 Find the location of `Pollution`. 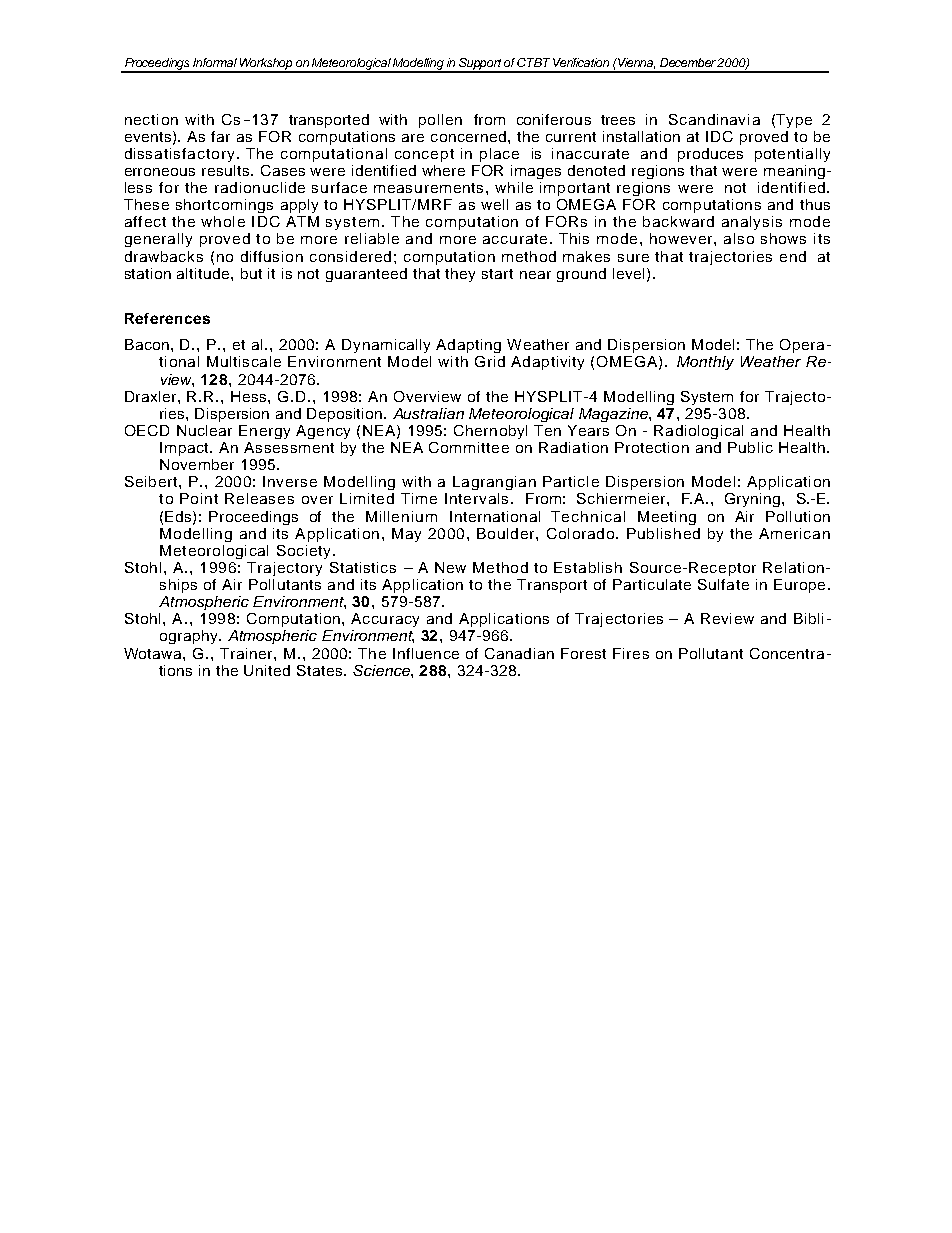

Pollution is located at coordinates (798, 516).
